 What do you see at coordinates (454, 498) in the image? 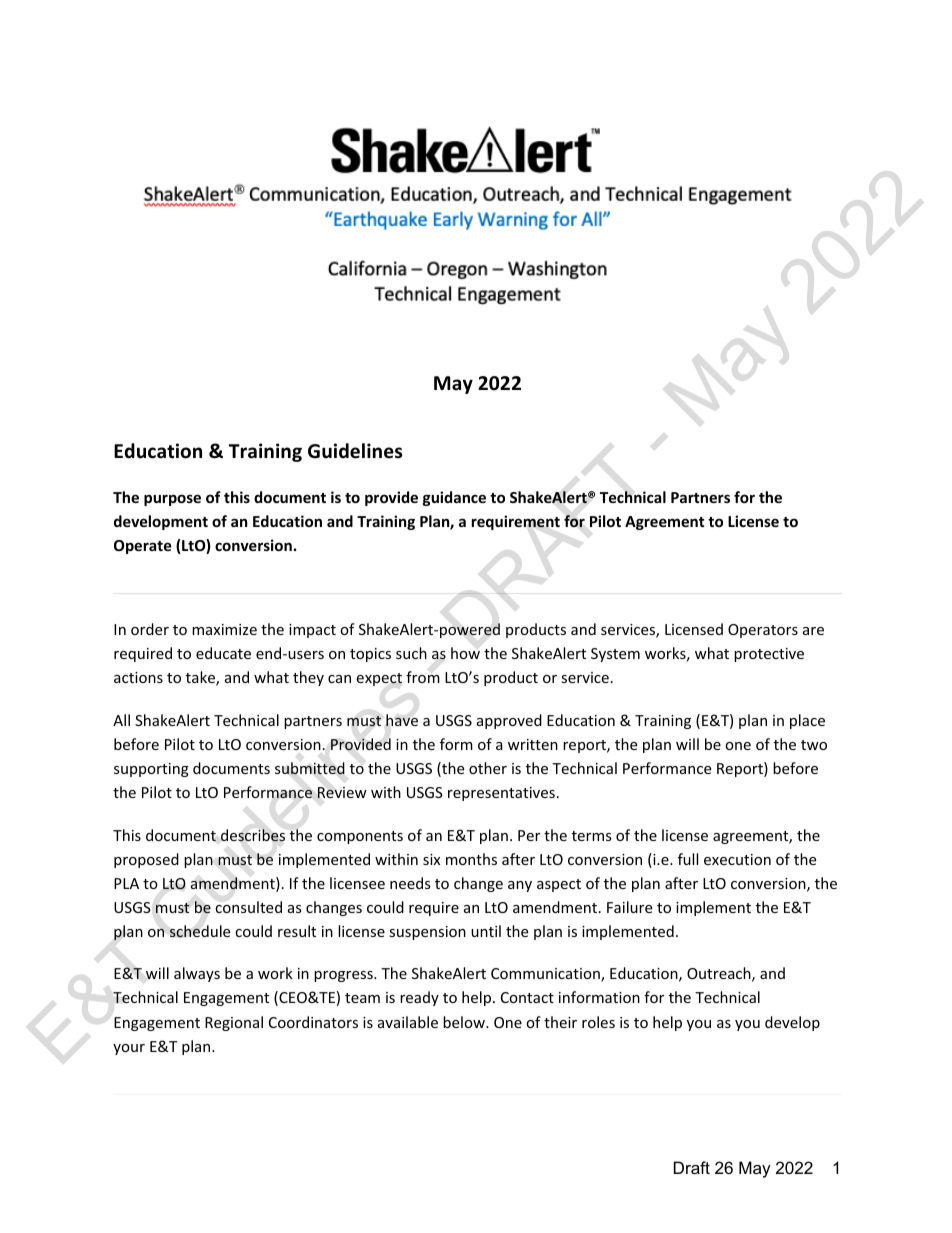
I see `guidance` at bounding box center [454, 498].
